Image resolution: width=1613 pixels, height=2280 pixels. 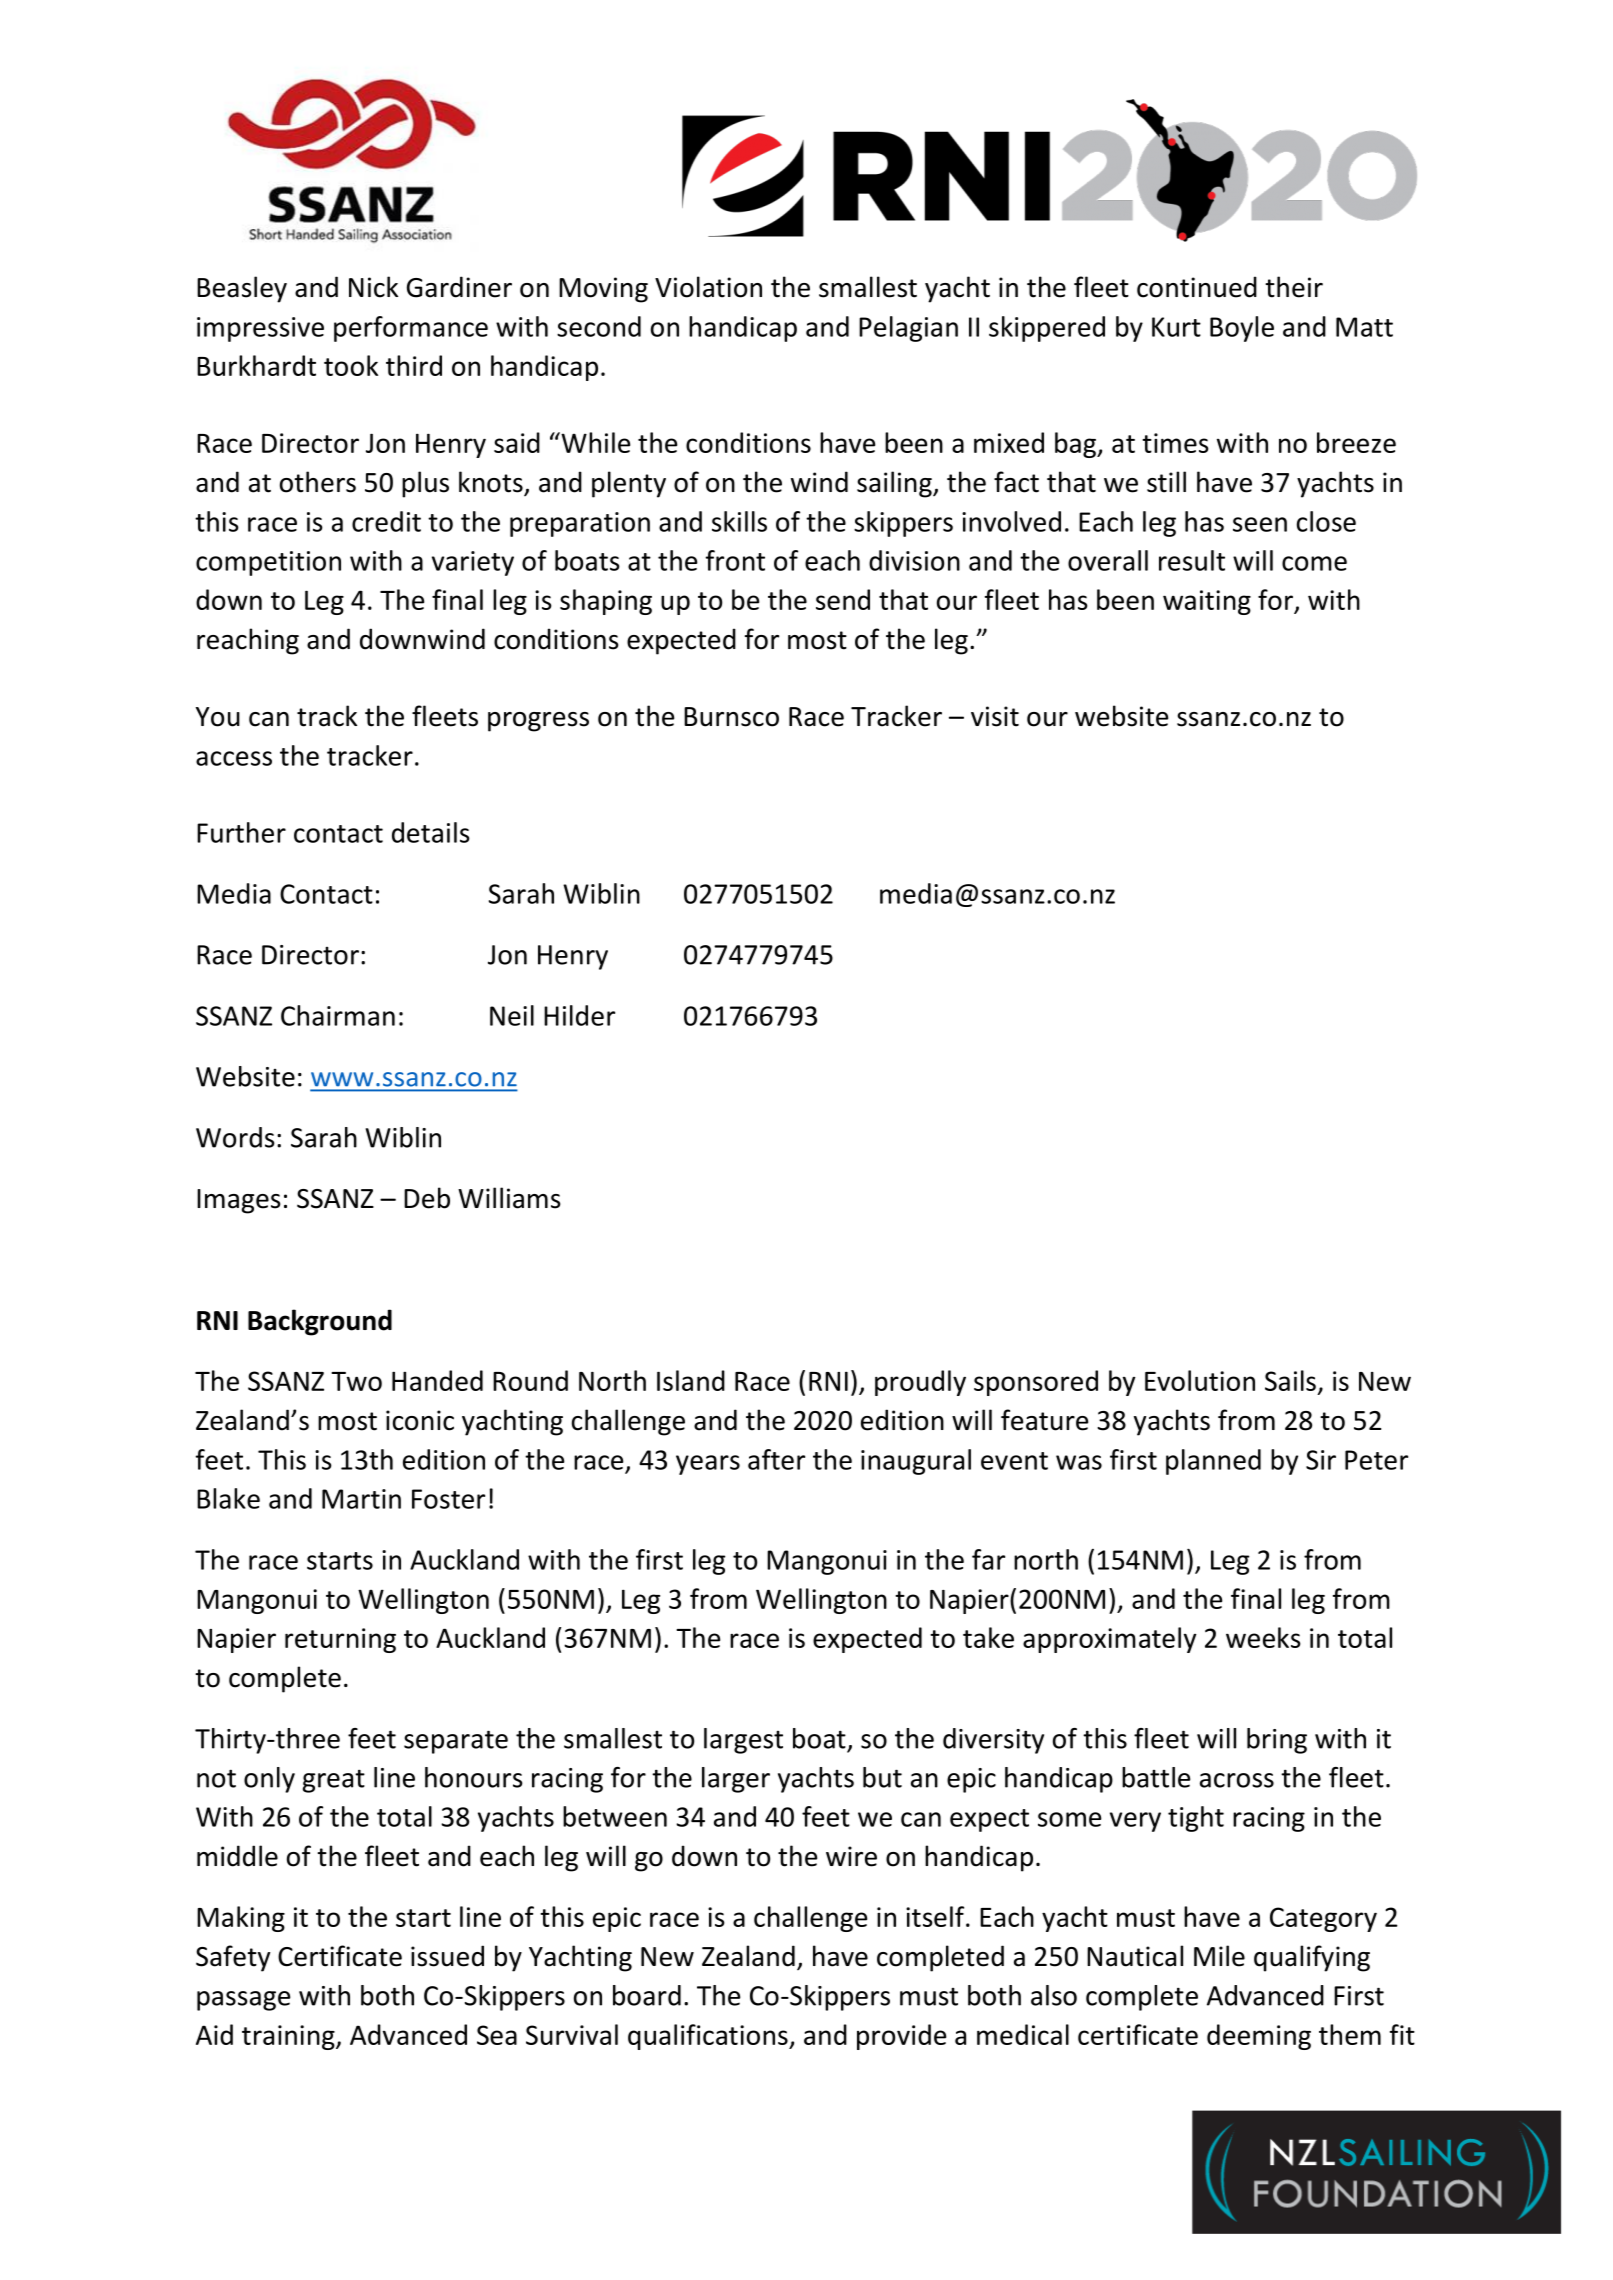 I want to click on iconic, so click(x=420, y=1420).
